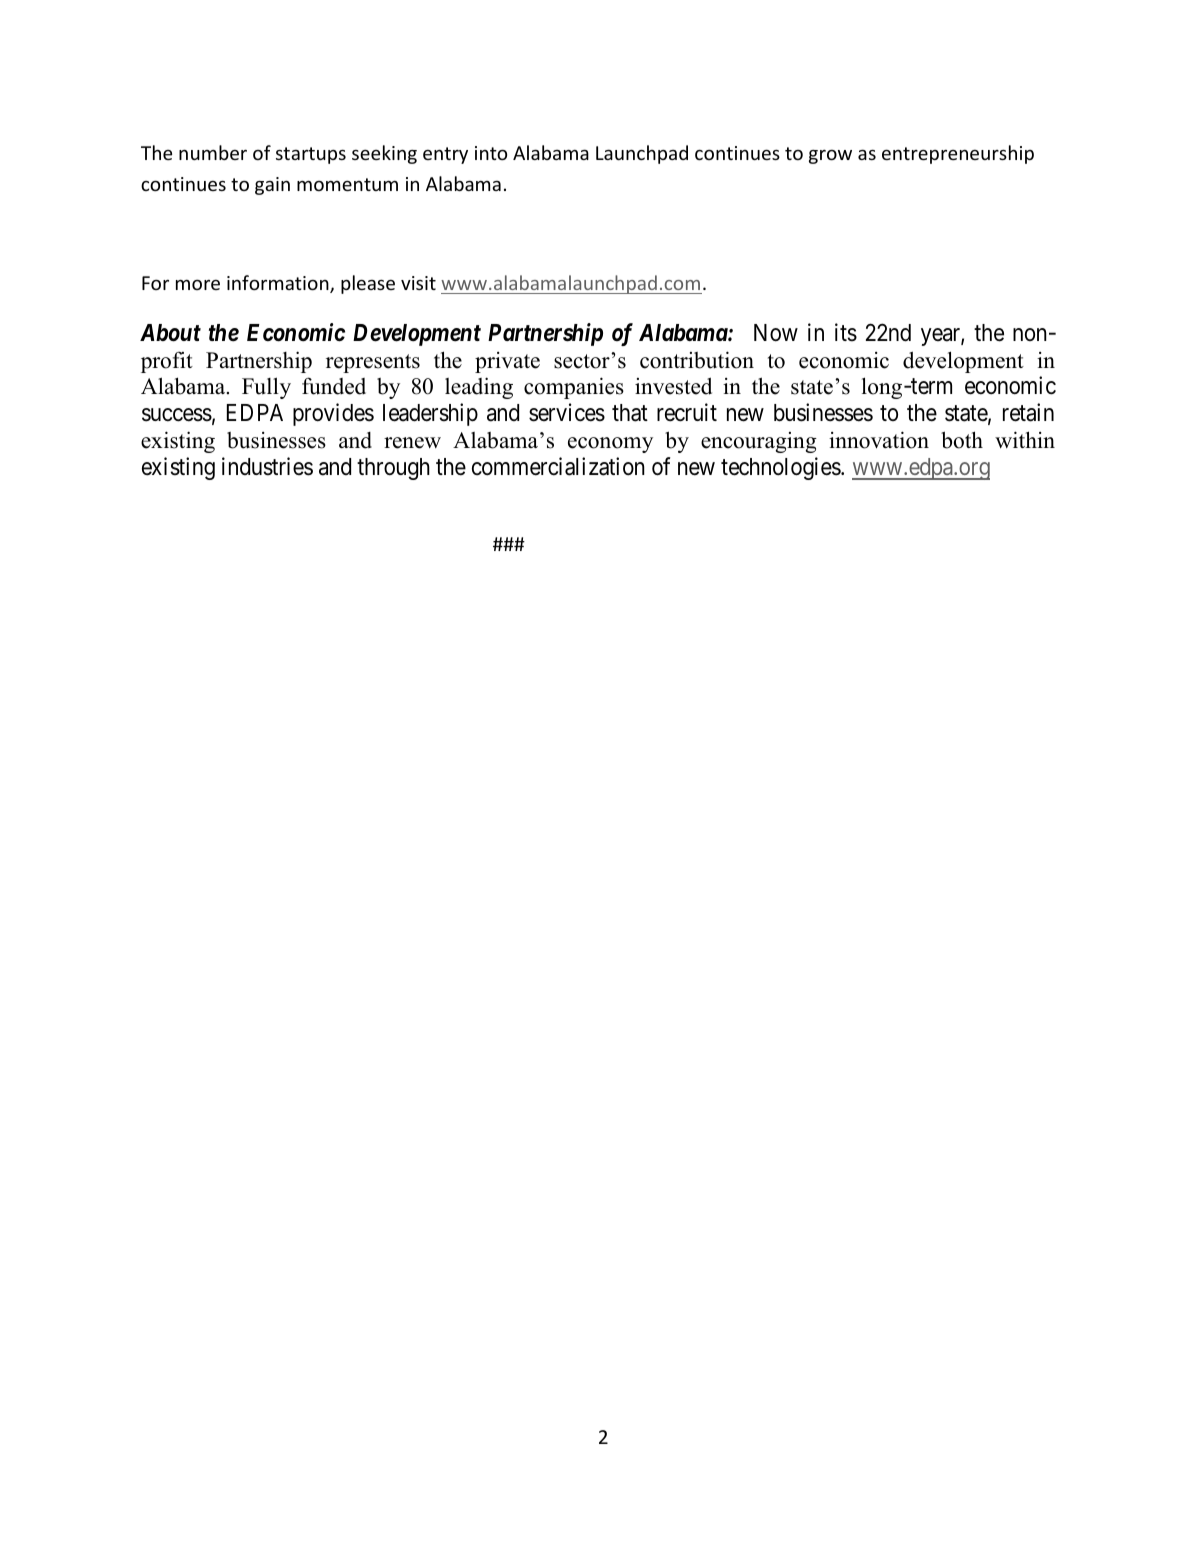  I want to click on both, so click(962, 440).
